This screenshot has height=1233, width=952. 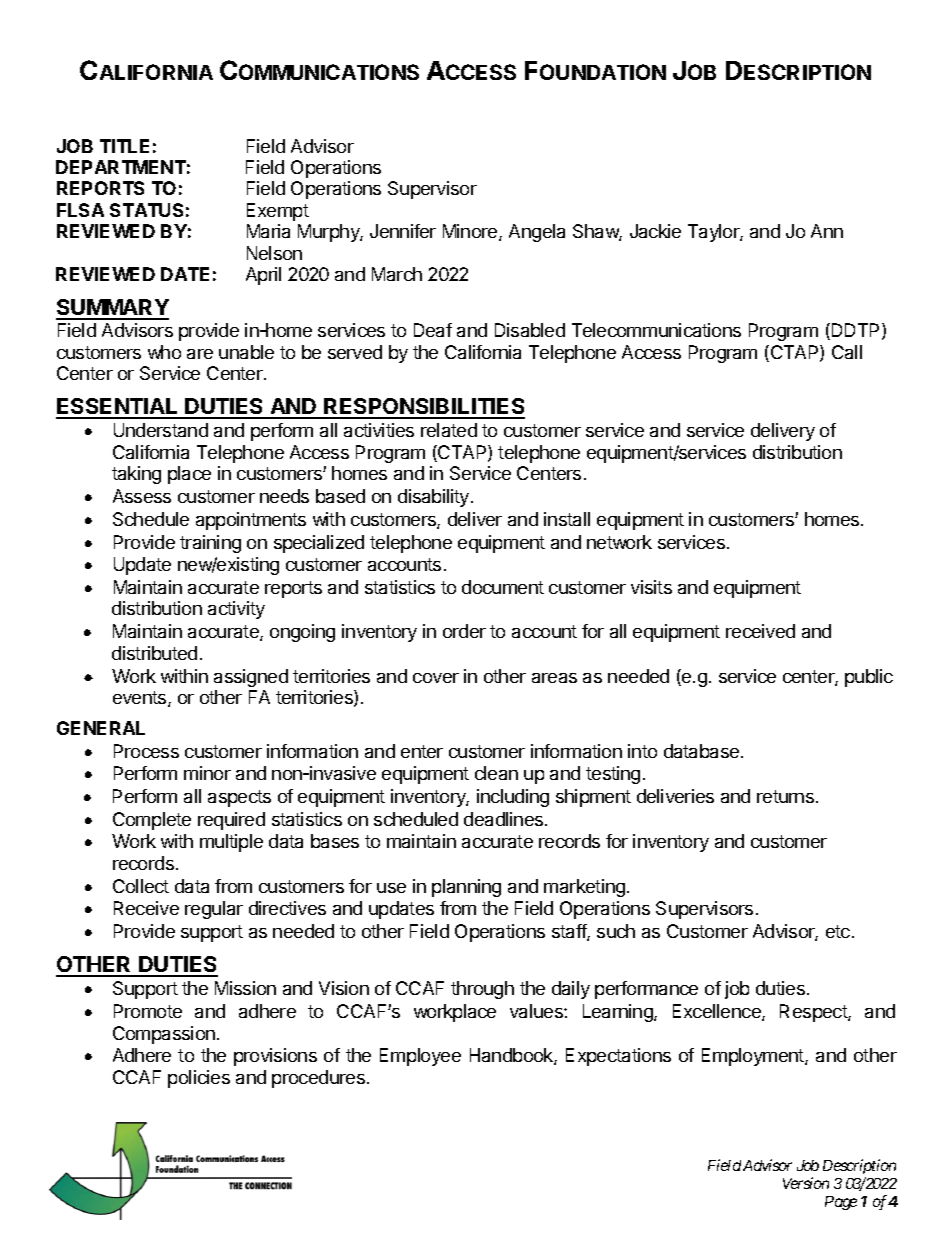 What do you see at coordinates (199, 1079) in the screenshot?
I see `policies` at bounding box center [199, 1079].
